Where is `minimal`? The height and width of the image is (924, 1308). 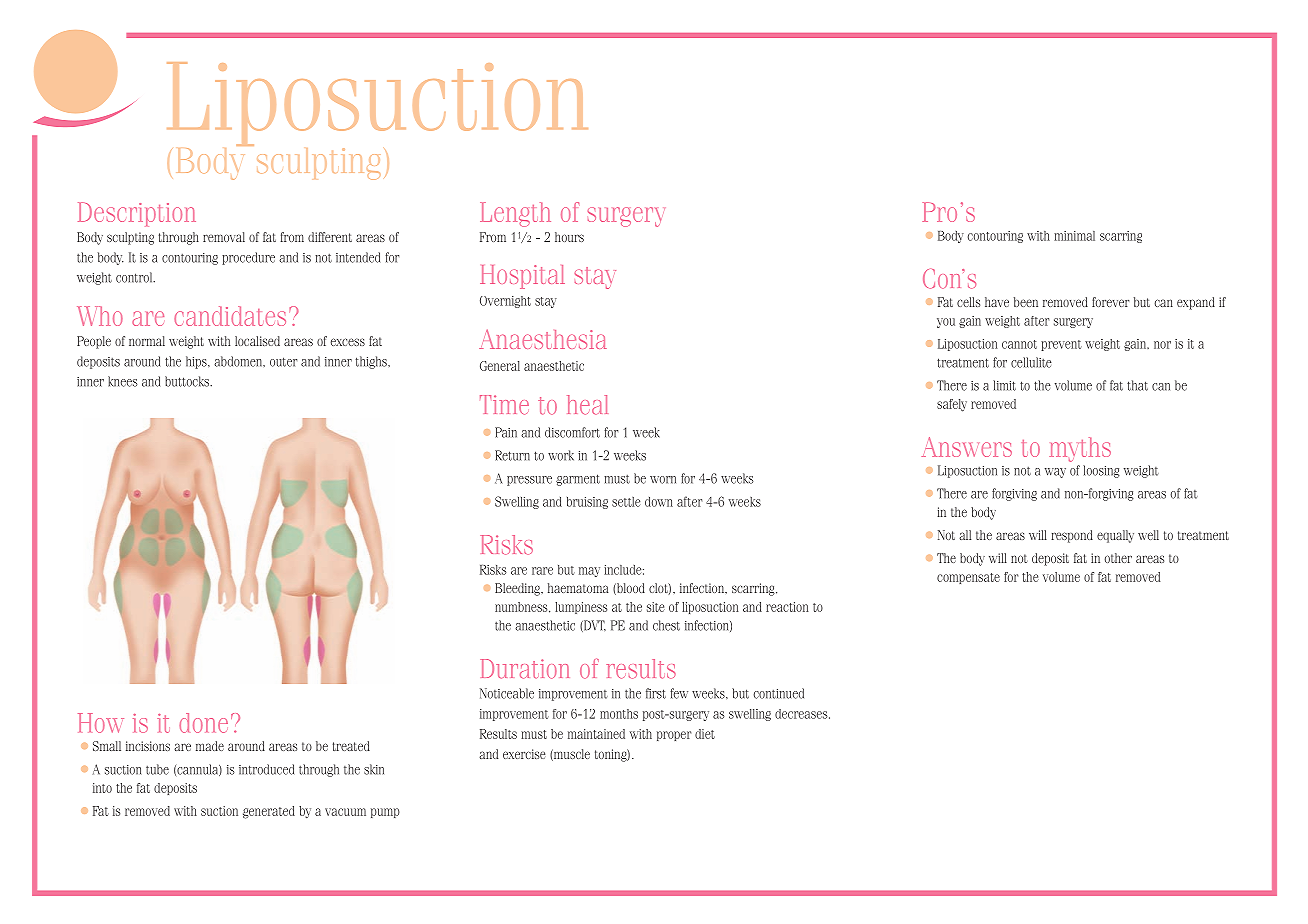
minimal is located at coordinates (1074, 236).
